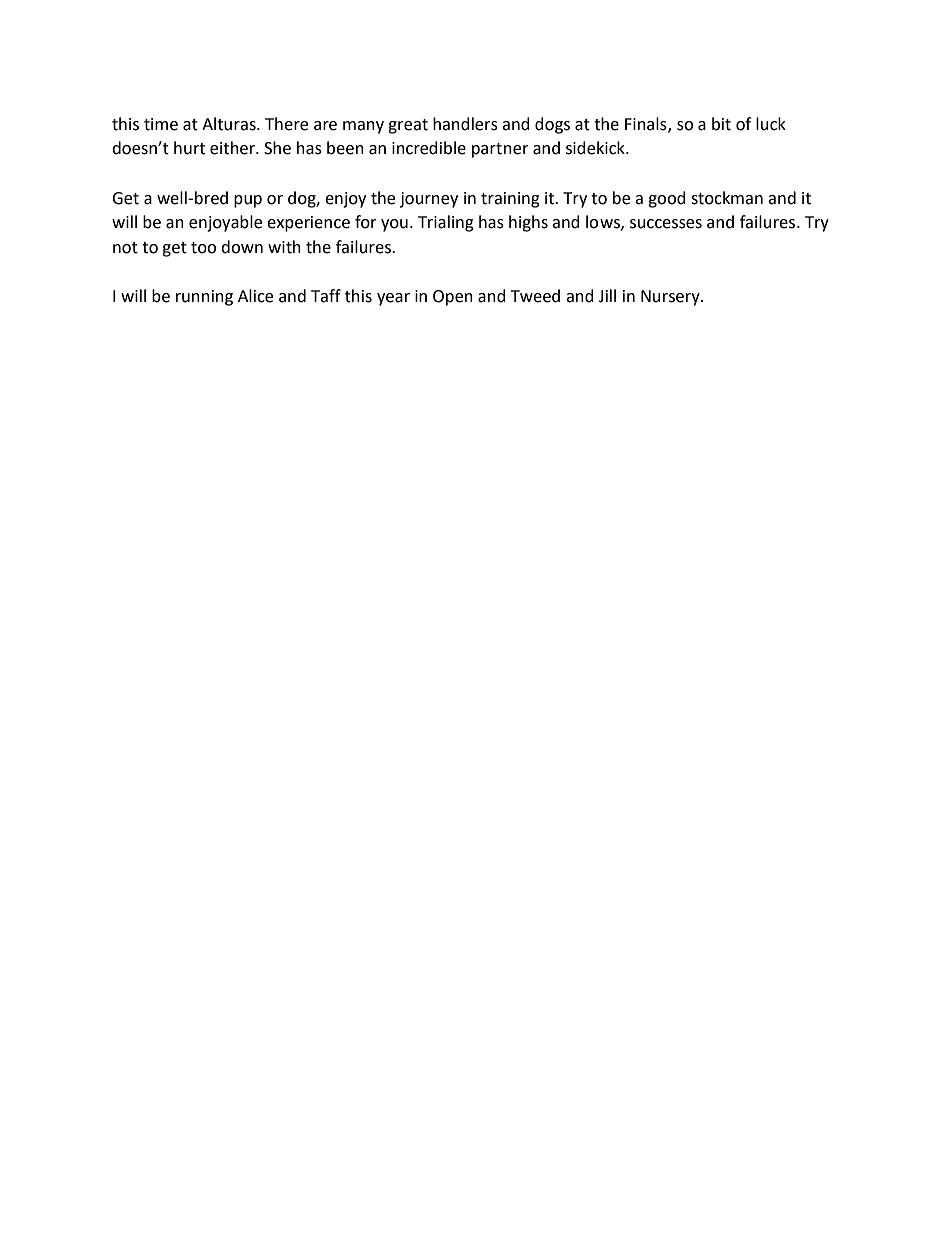 The width and height of the screenshot is (952, 1233). I want to click on with, so click(284, 247).
